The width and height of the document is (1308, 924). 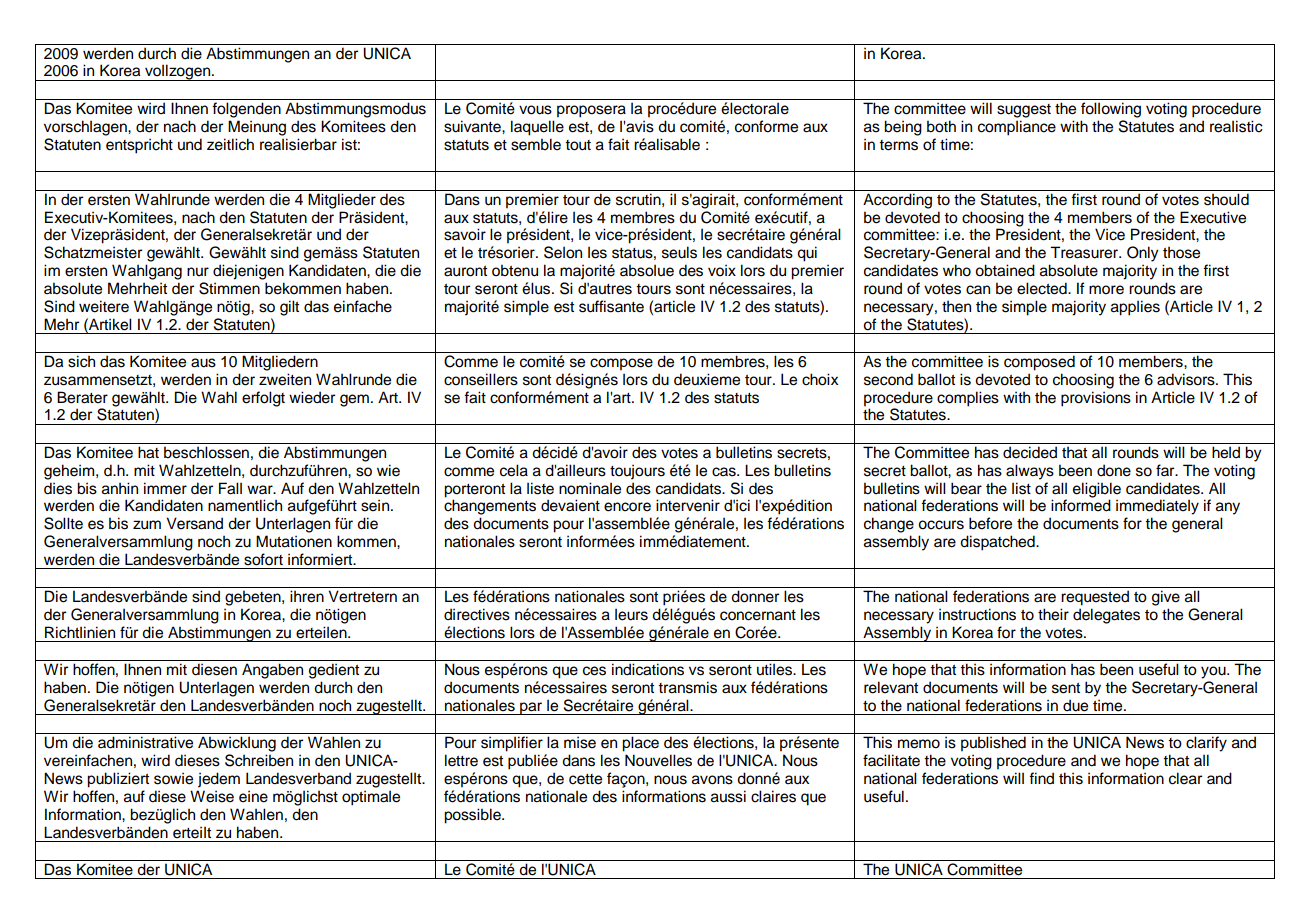 I want to click on Meinung, so click(x=257, y=128).
